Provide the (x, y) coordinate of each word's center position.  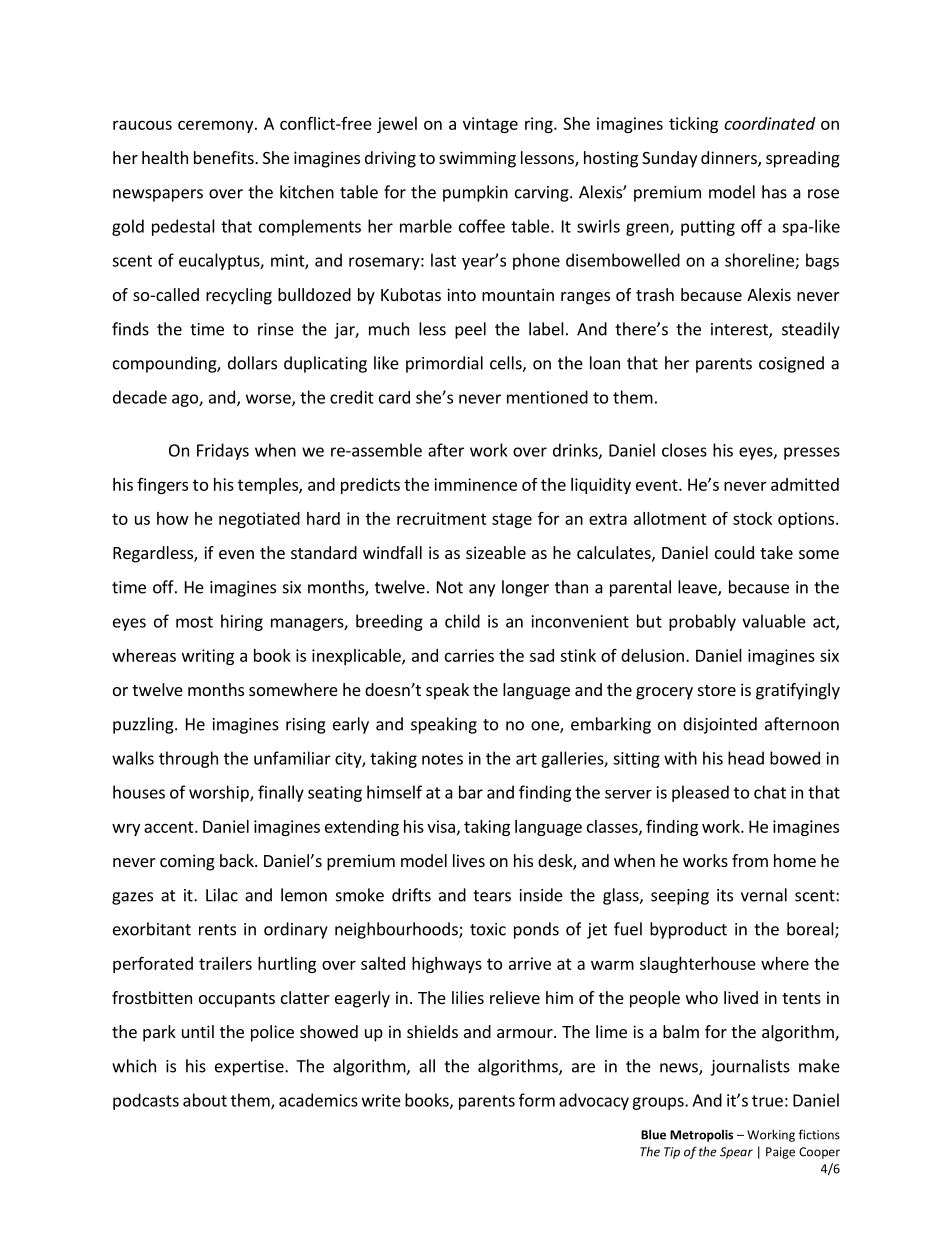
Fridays (223, 451)
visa (441, 826)
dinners (730, 159)
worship (220, 793)
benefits (225, 157)
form (537, 1100)
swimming (477, 159)
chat (770, 792)
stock (752, 518)
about (205, 1100)
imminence (475, 484)
